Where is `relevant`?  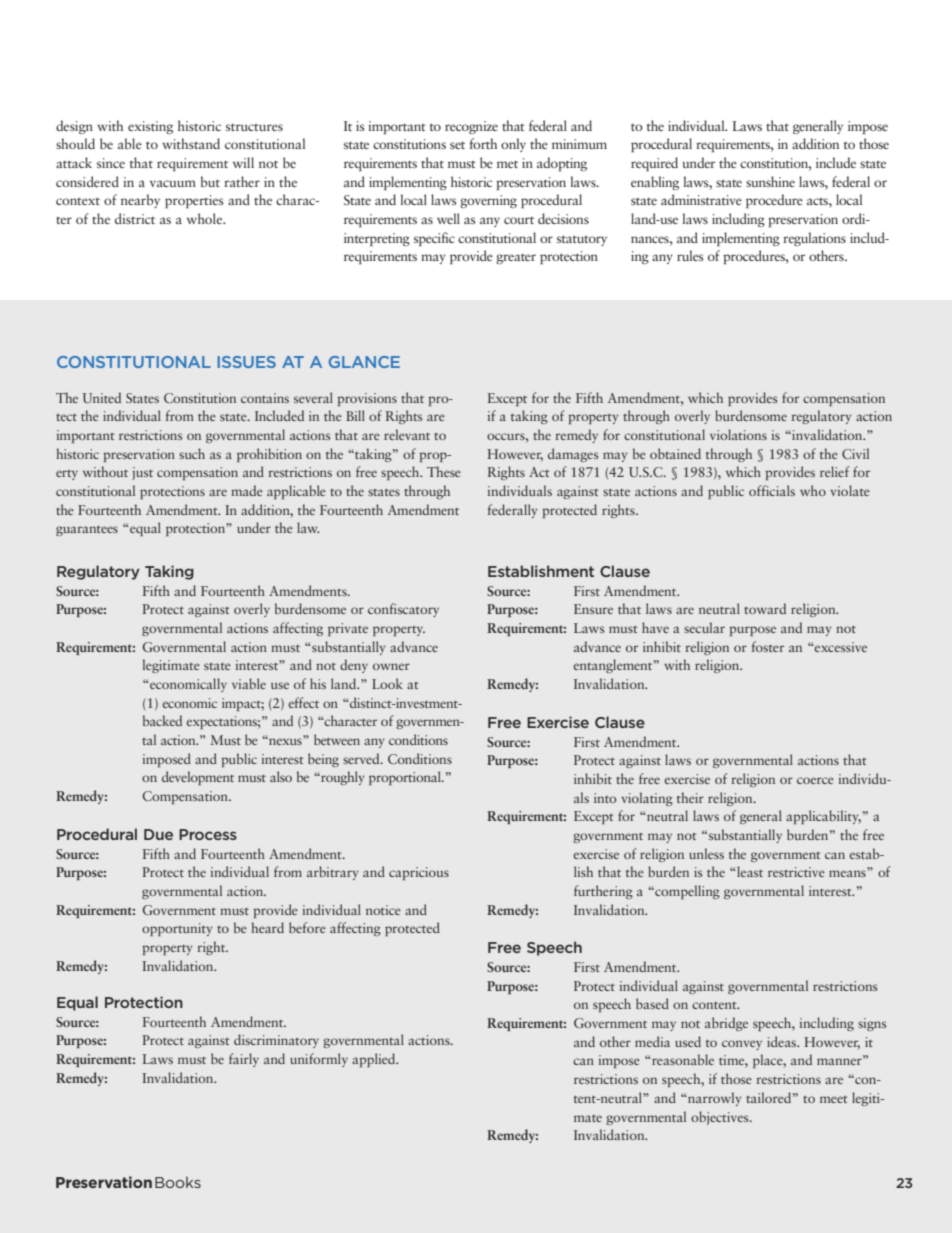 relevant is located at coordinates (407, 434).
